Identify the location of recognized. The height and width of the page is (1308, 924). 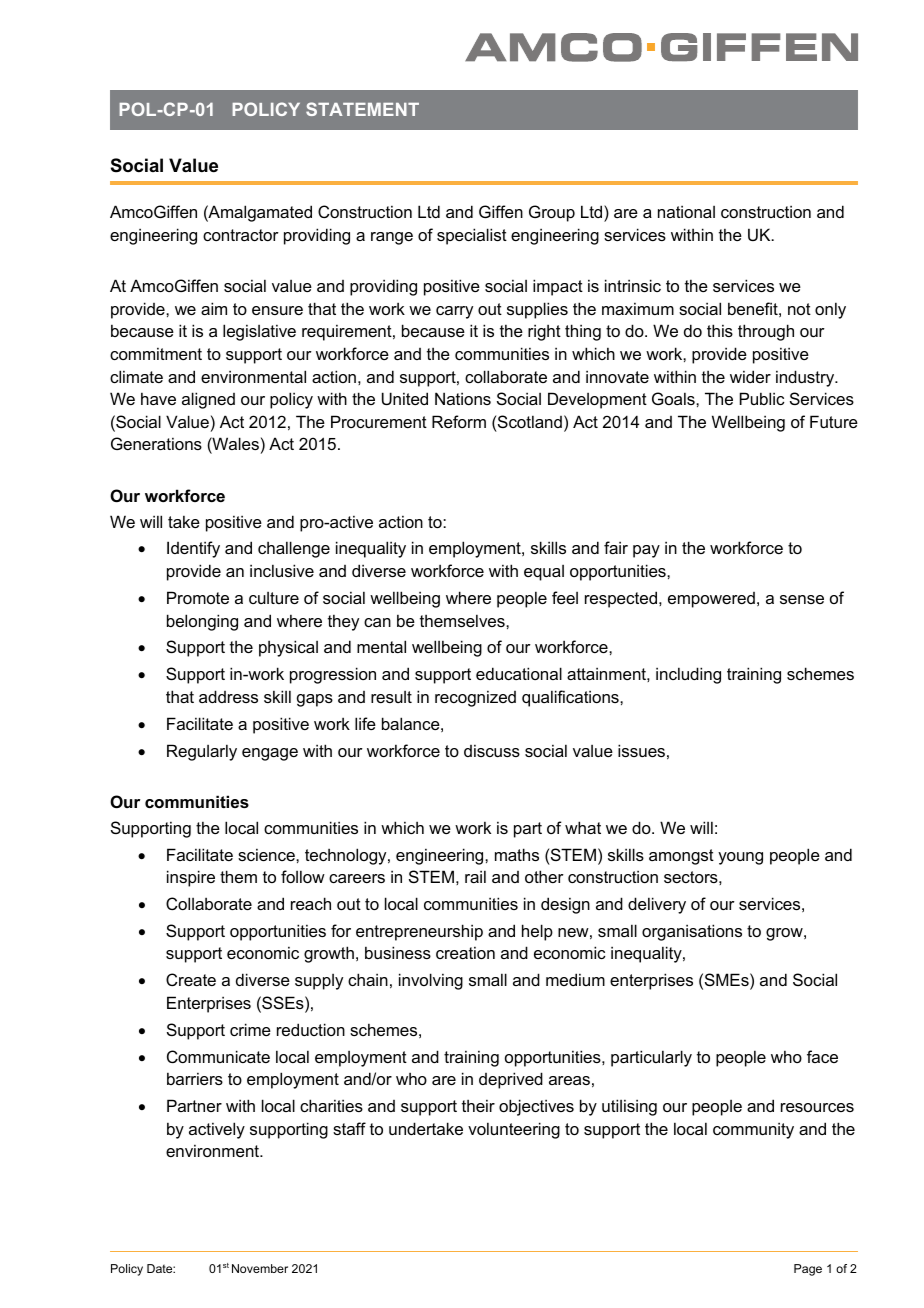
(475, 698).
